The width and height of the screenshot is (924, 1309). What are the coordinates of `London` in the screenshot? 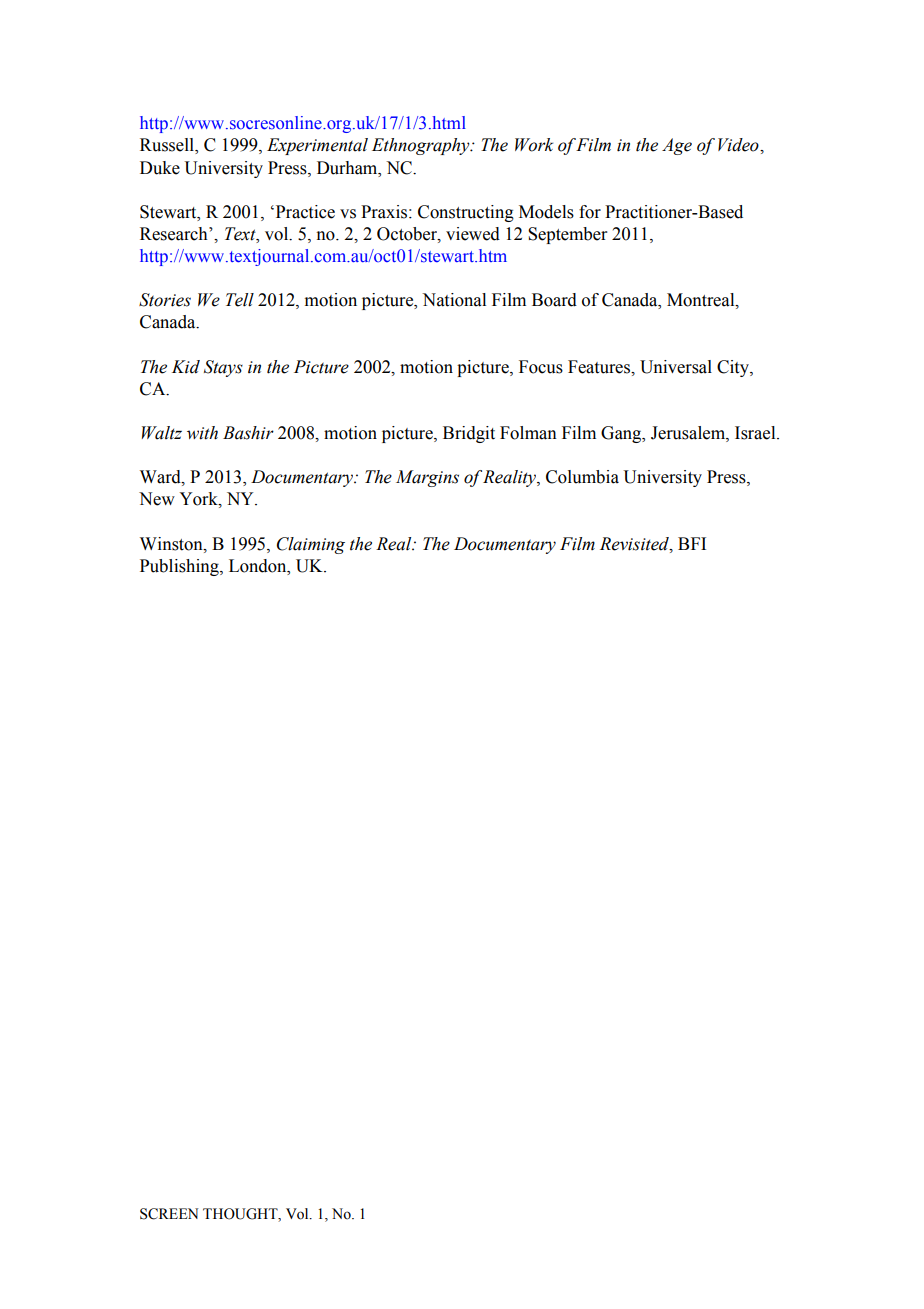 It's located at (259, 566).
